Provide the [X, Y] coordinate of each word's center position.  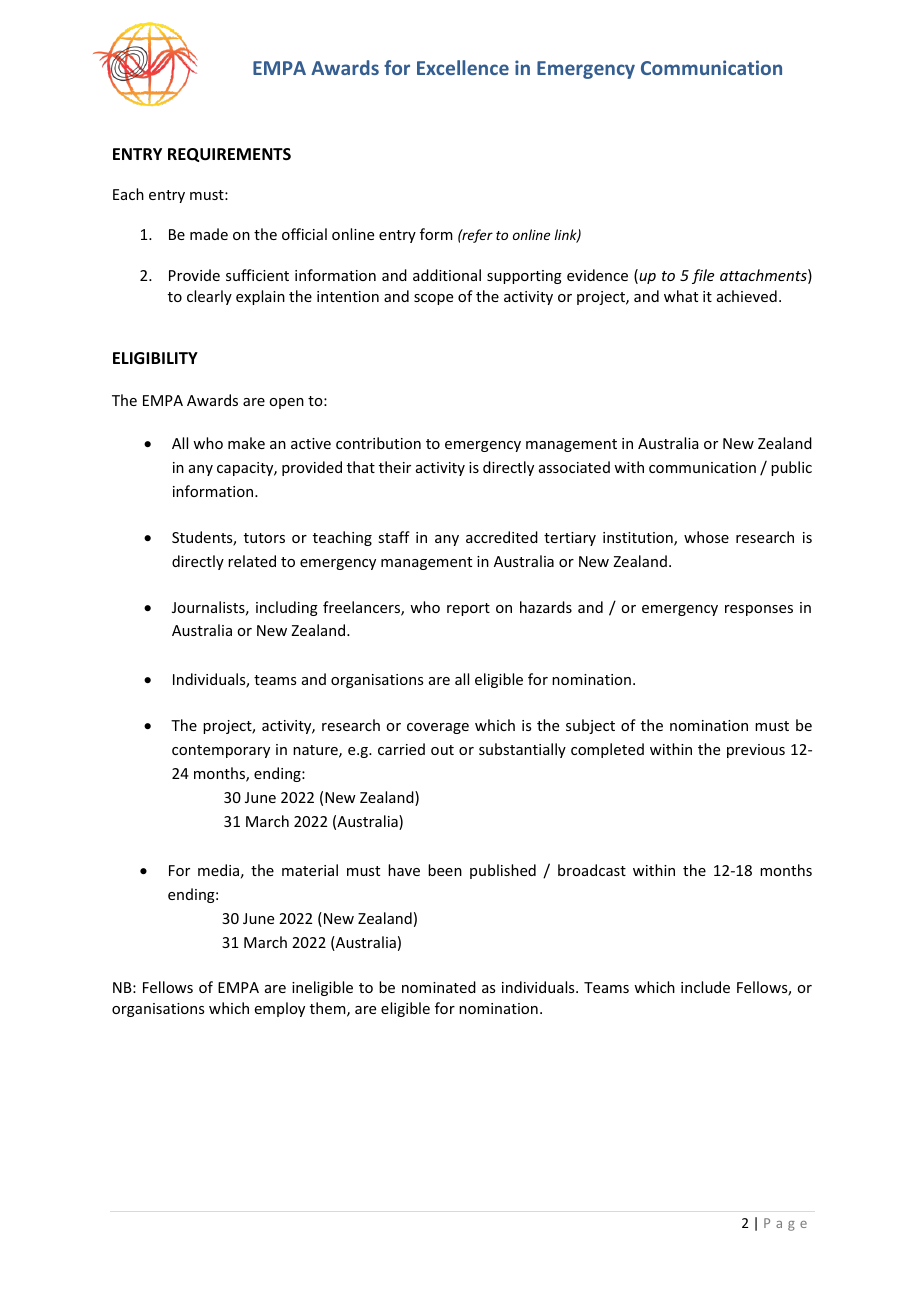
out [442, 750]
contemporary [221, 751]
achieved [747, 296]
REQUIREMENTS [229, 155]
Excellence [463, 67]
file [703, 276]
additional [447, 275]
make [246, 443]
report [468, 609]
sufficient [257, 275]
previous [756, 751]
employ [280, 1009]
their [395, 467]
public [791, 468]
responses [759, 610]
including [287, 608]
